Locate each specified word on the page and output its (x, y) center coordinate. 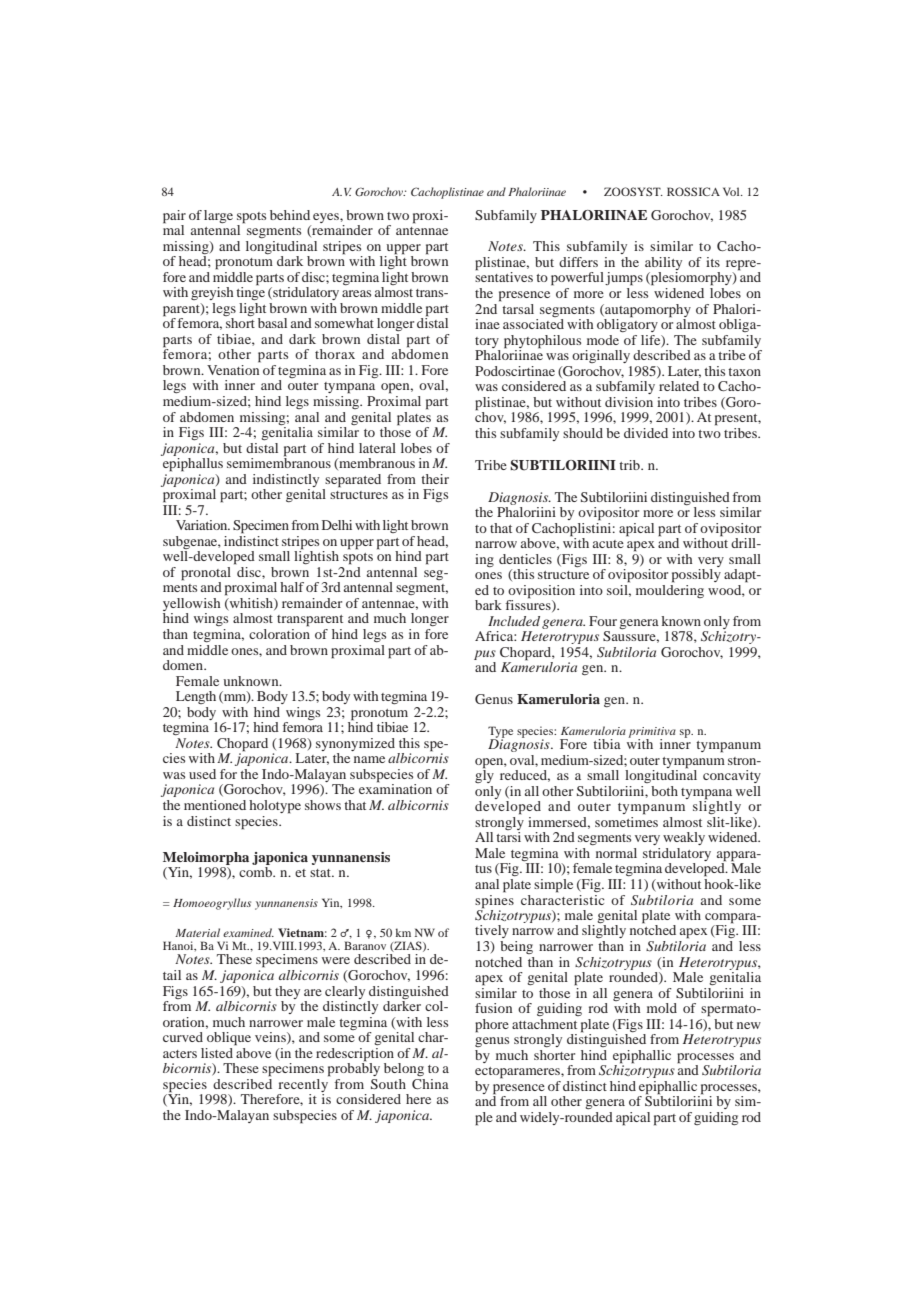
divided (646, 433)
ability (663, 265)
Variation (203, 525)
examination (395, 788)
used (202, 774)
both (664, 791)
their (435, 479)
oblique (229, 1039)
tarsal (517, 307)
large (218, 216)
